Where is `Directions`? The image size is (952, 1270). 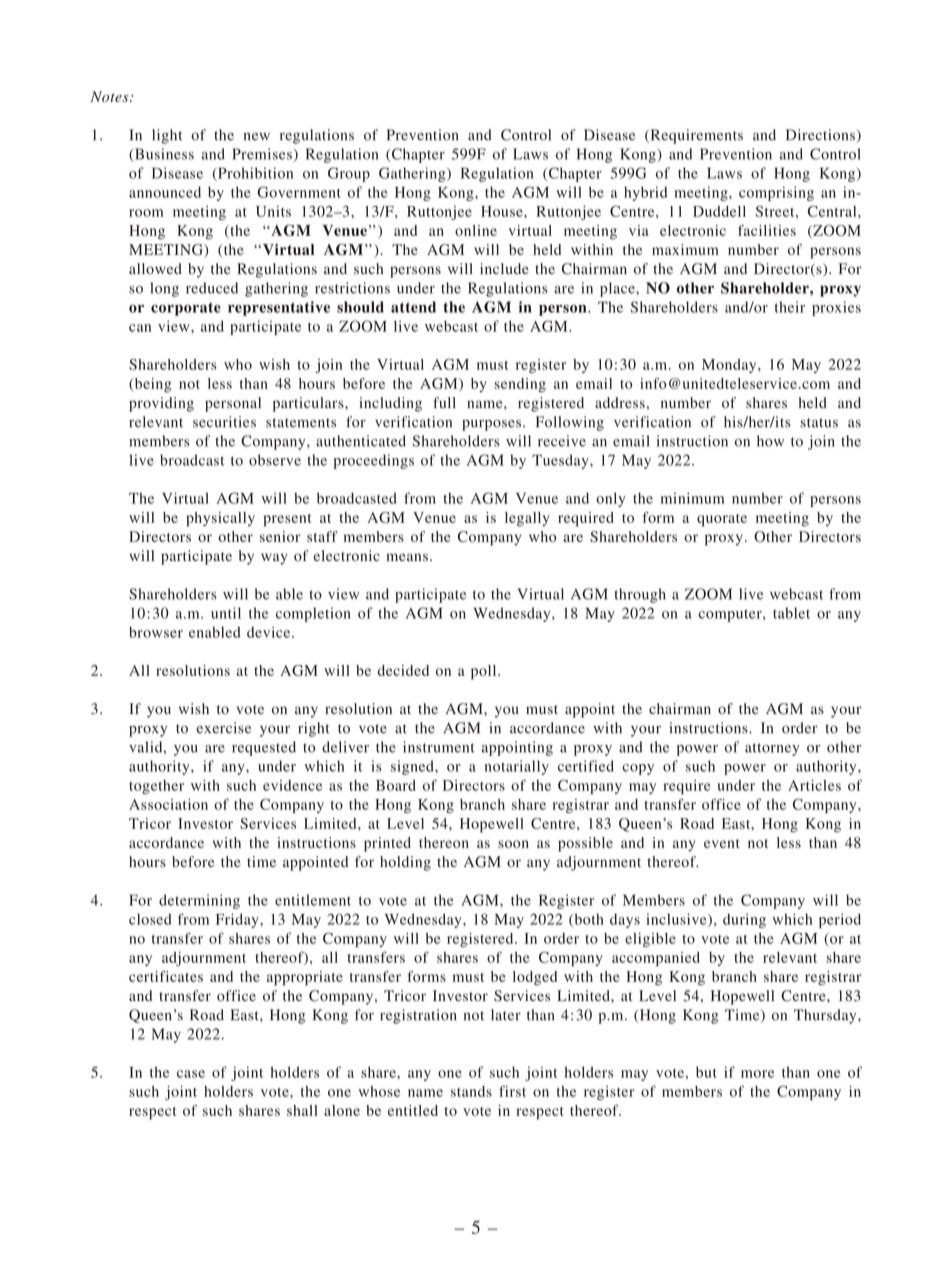 Directions is located at coordinates (820, 135).
